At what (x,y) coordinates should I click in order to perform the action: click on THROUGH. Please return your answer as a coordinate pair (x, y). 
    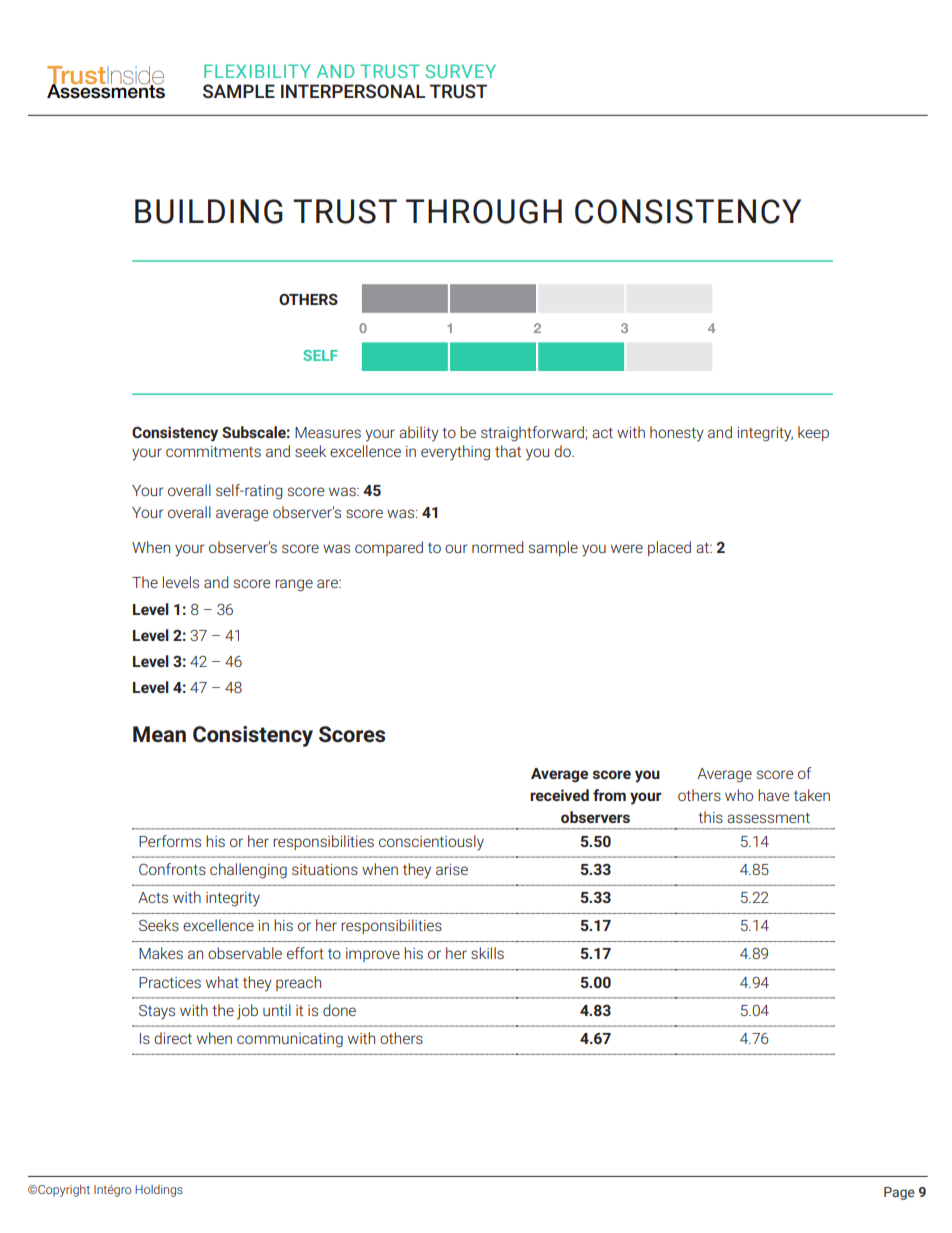
    Looking at the image, I should click on (484, 211).
